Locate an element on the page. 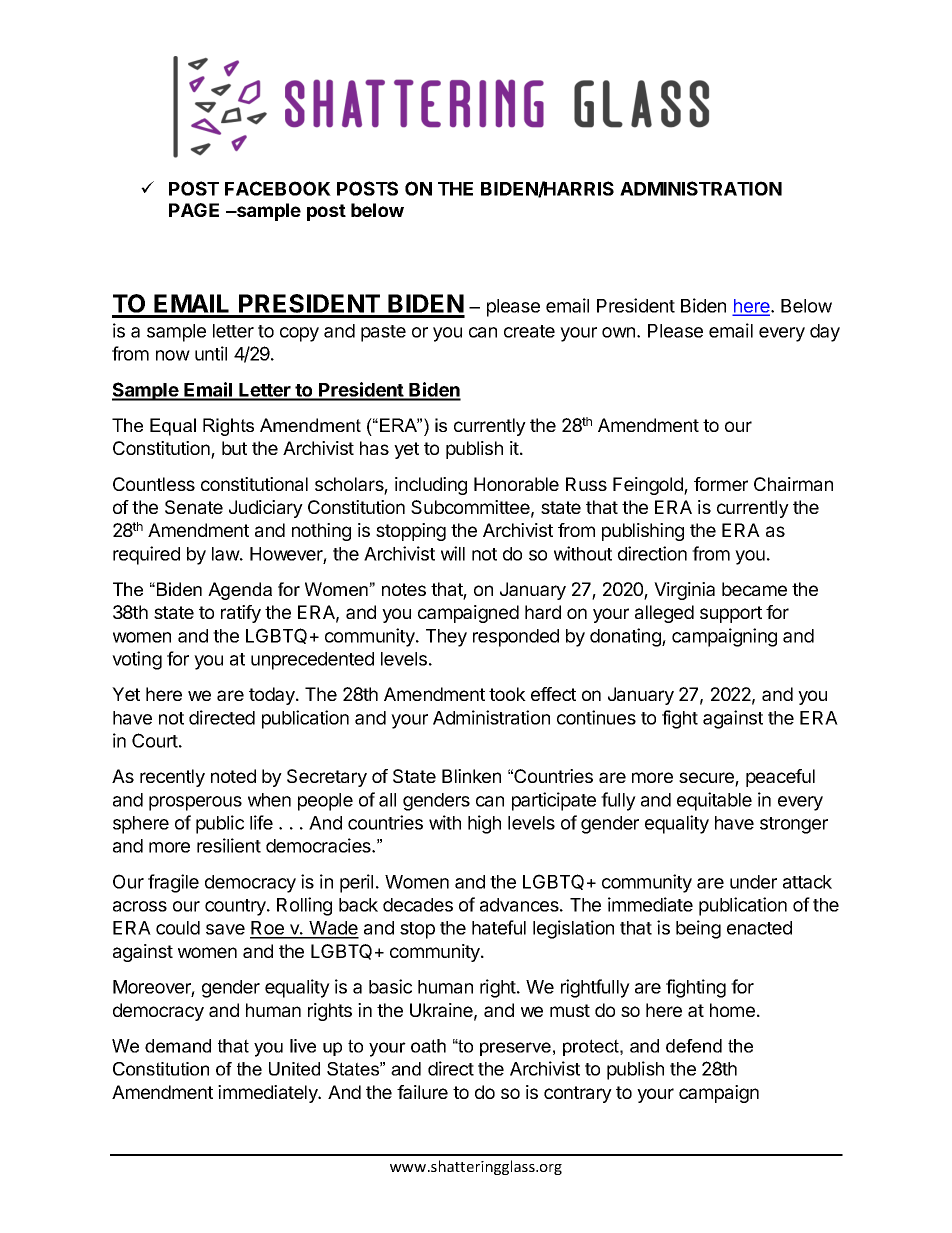 The image size is (952, 1233). under is located at coordinates (753, 882).
